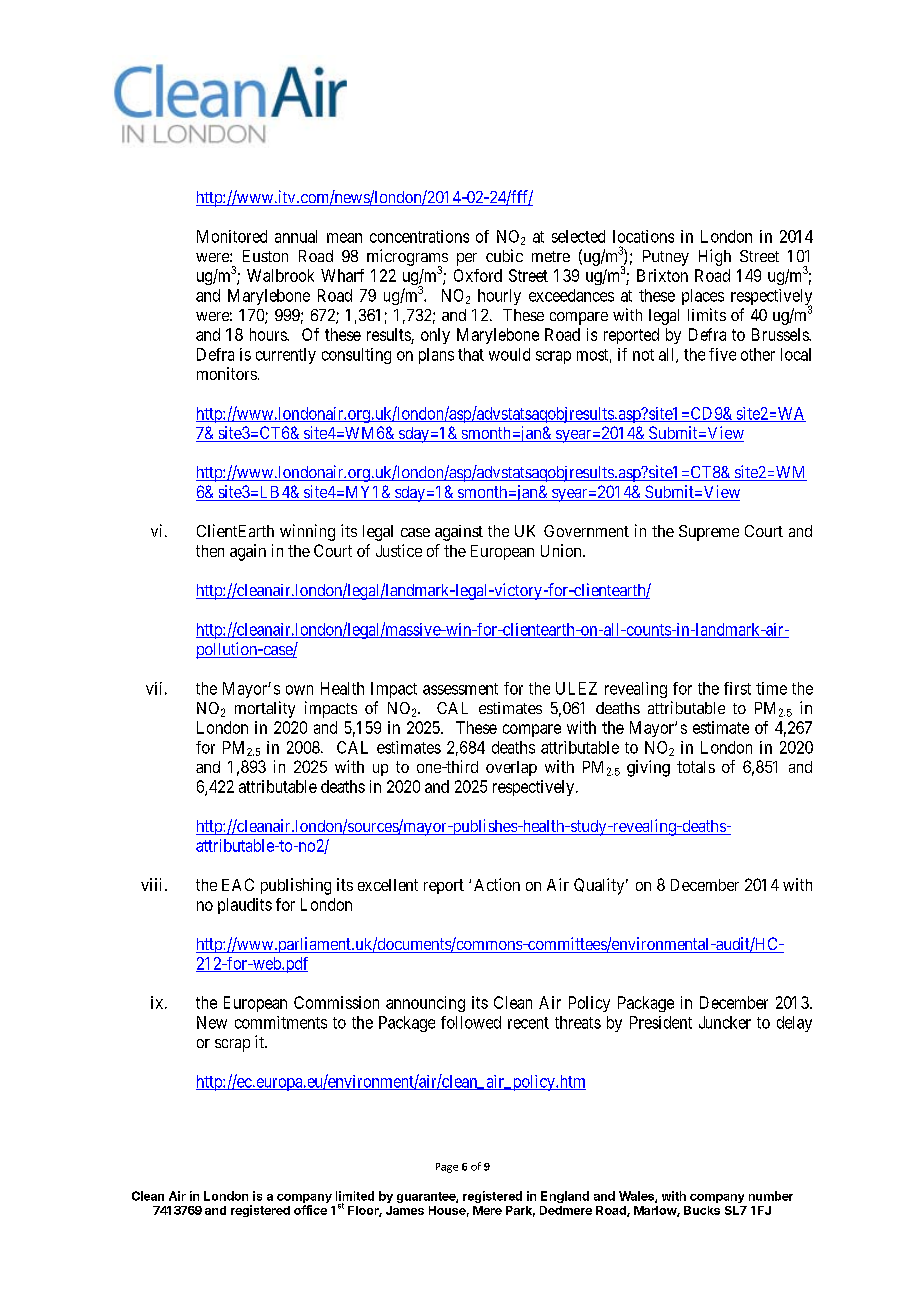  What do you see at coordinates (715, 257) in the screenshot?
I see `High` at bounding box center [715, 257].
